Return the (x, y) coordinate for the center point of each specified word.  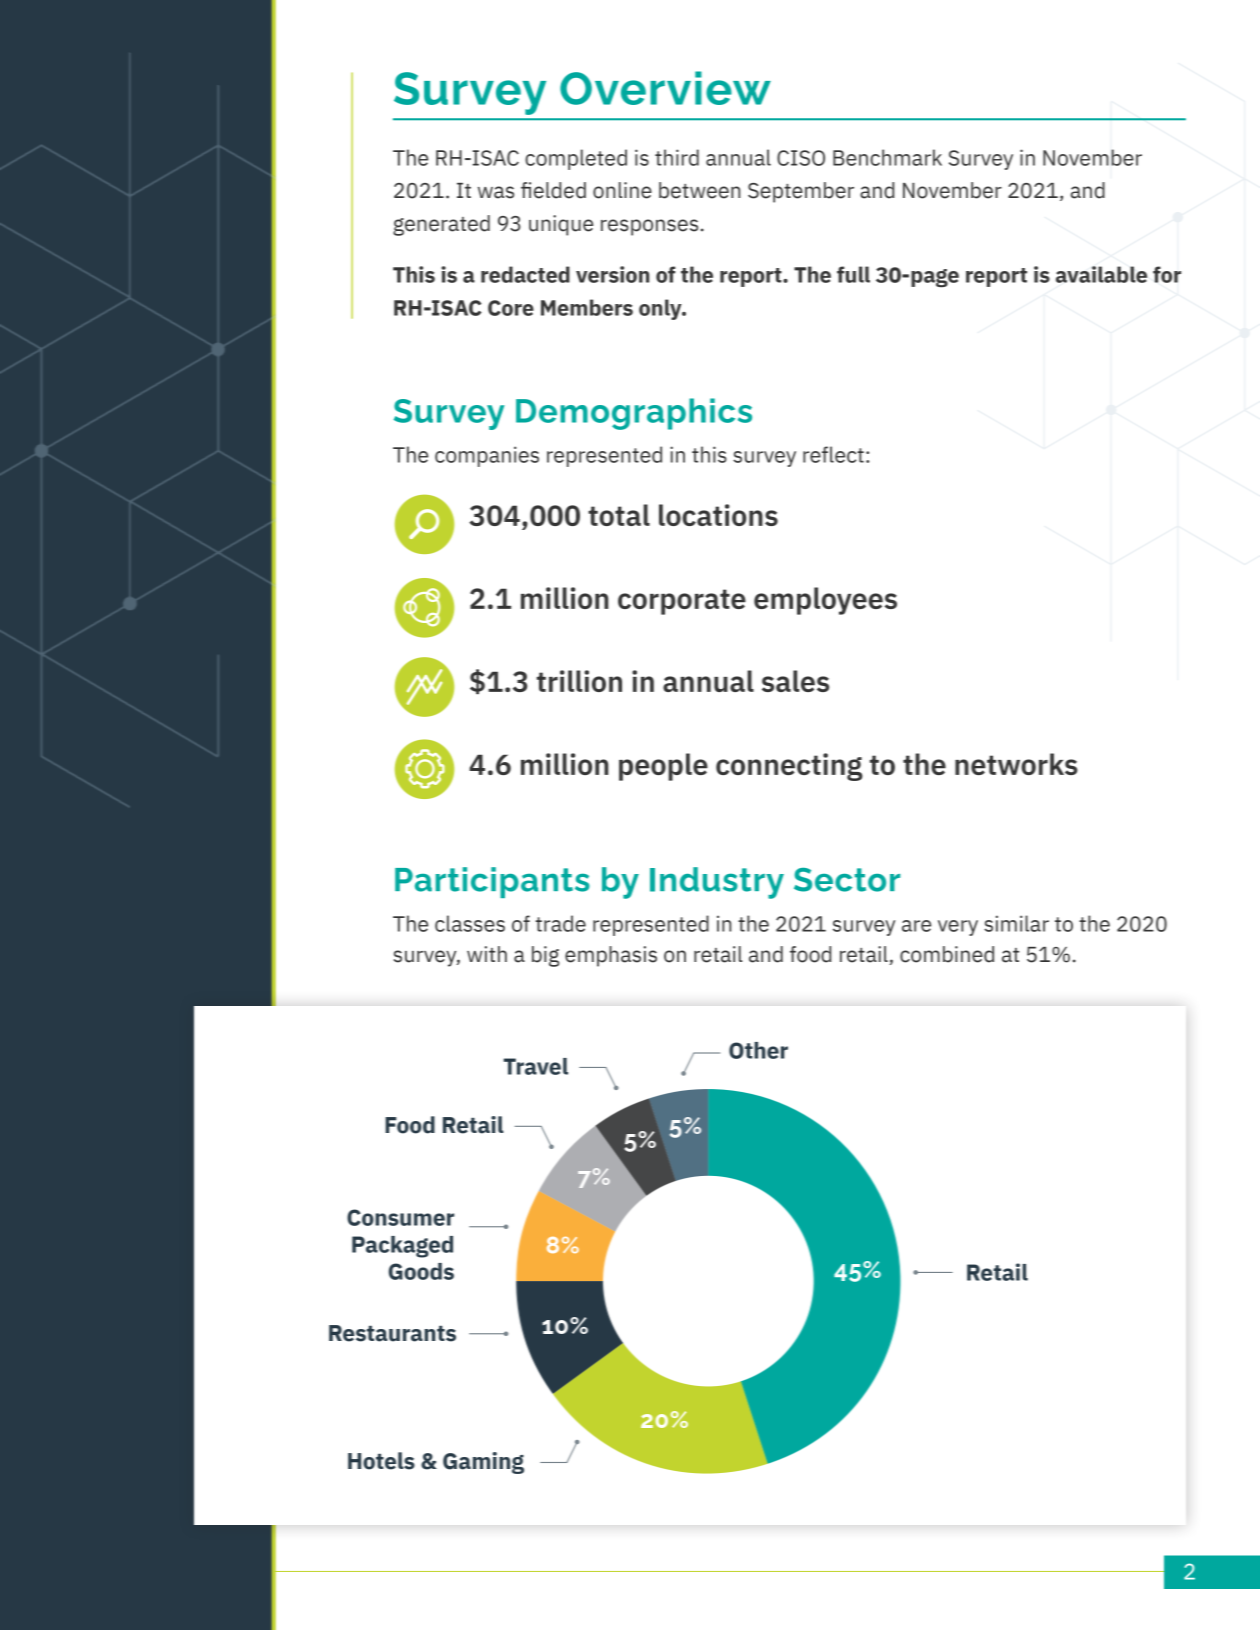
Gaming (483, 1463)
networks (1016, 764)
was (496, 192)
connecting (789, 767)
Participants (492, 882)
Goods (421, 1271)
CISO (801, 158)
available (1101, 274)
